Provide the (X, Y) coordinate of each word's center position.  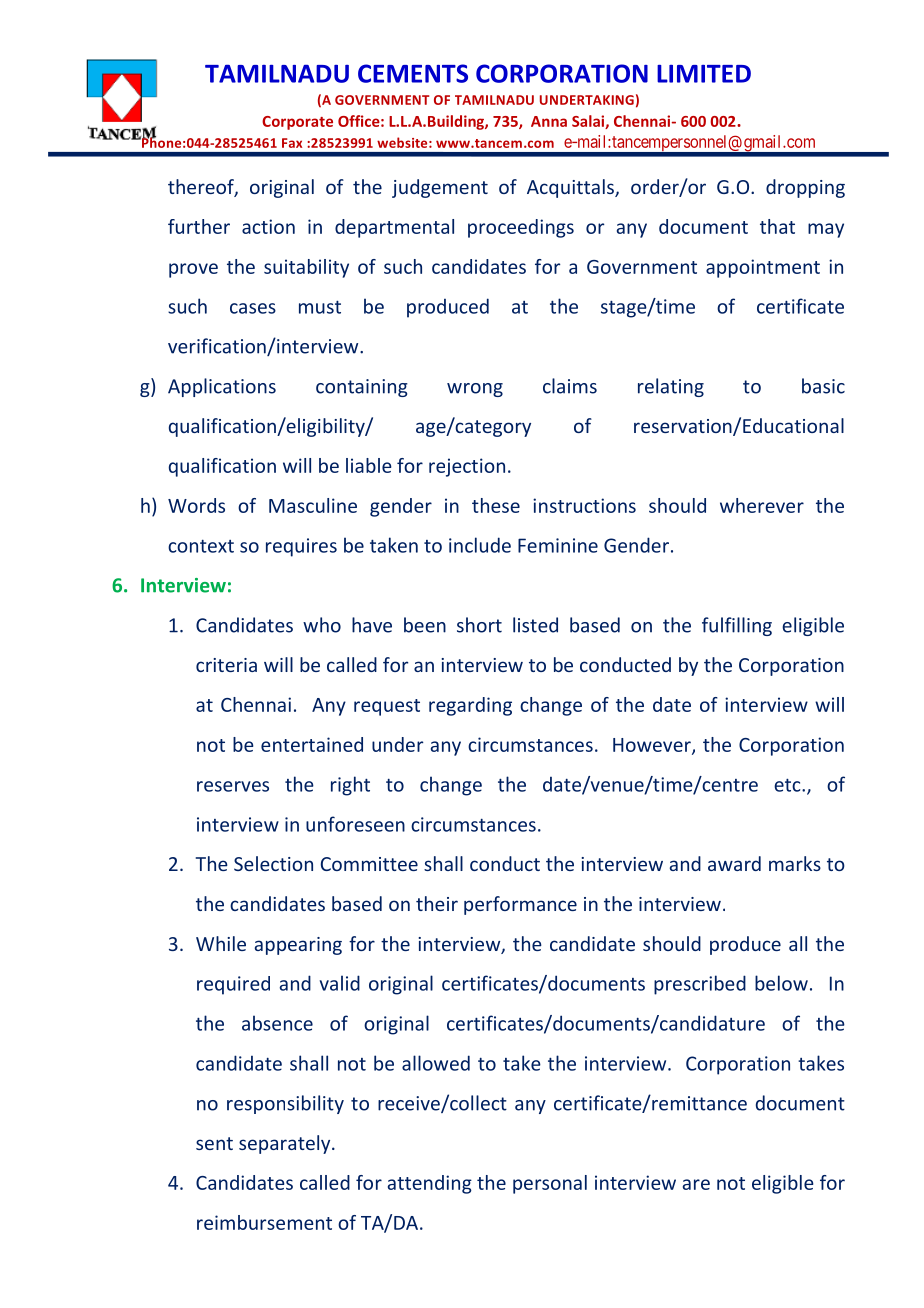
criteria (226, 665)
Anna (549, 121)
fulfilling (737, 626)
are (696, 1184)
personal (550, 1184)
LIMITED (704, 74)
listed (535, 625)
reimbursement (264, 1222)
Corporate (297, 123)
